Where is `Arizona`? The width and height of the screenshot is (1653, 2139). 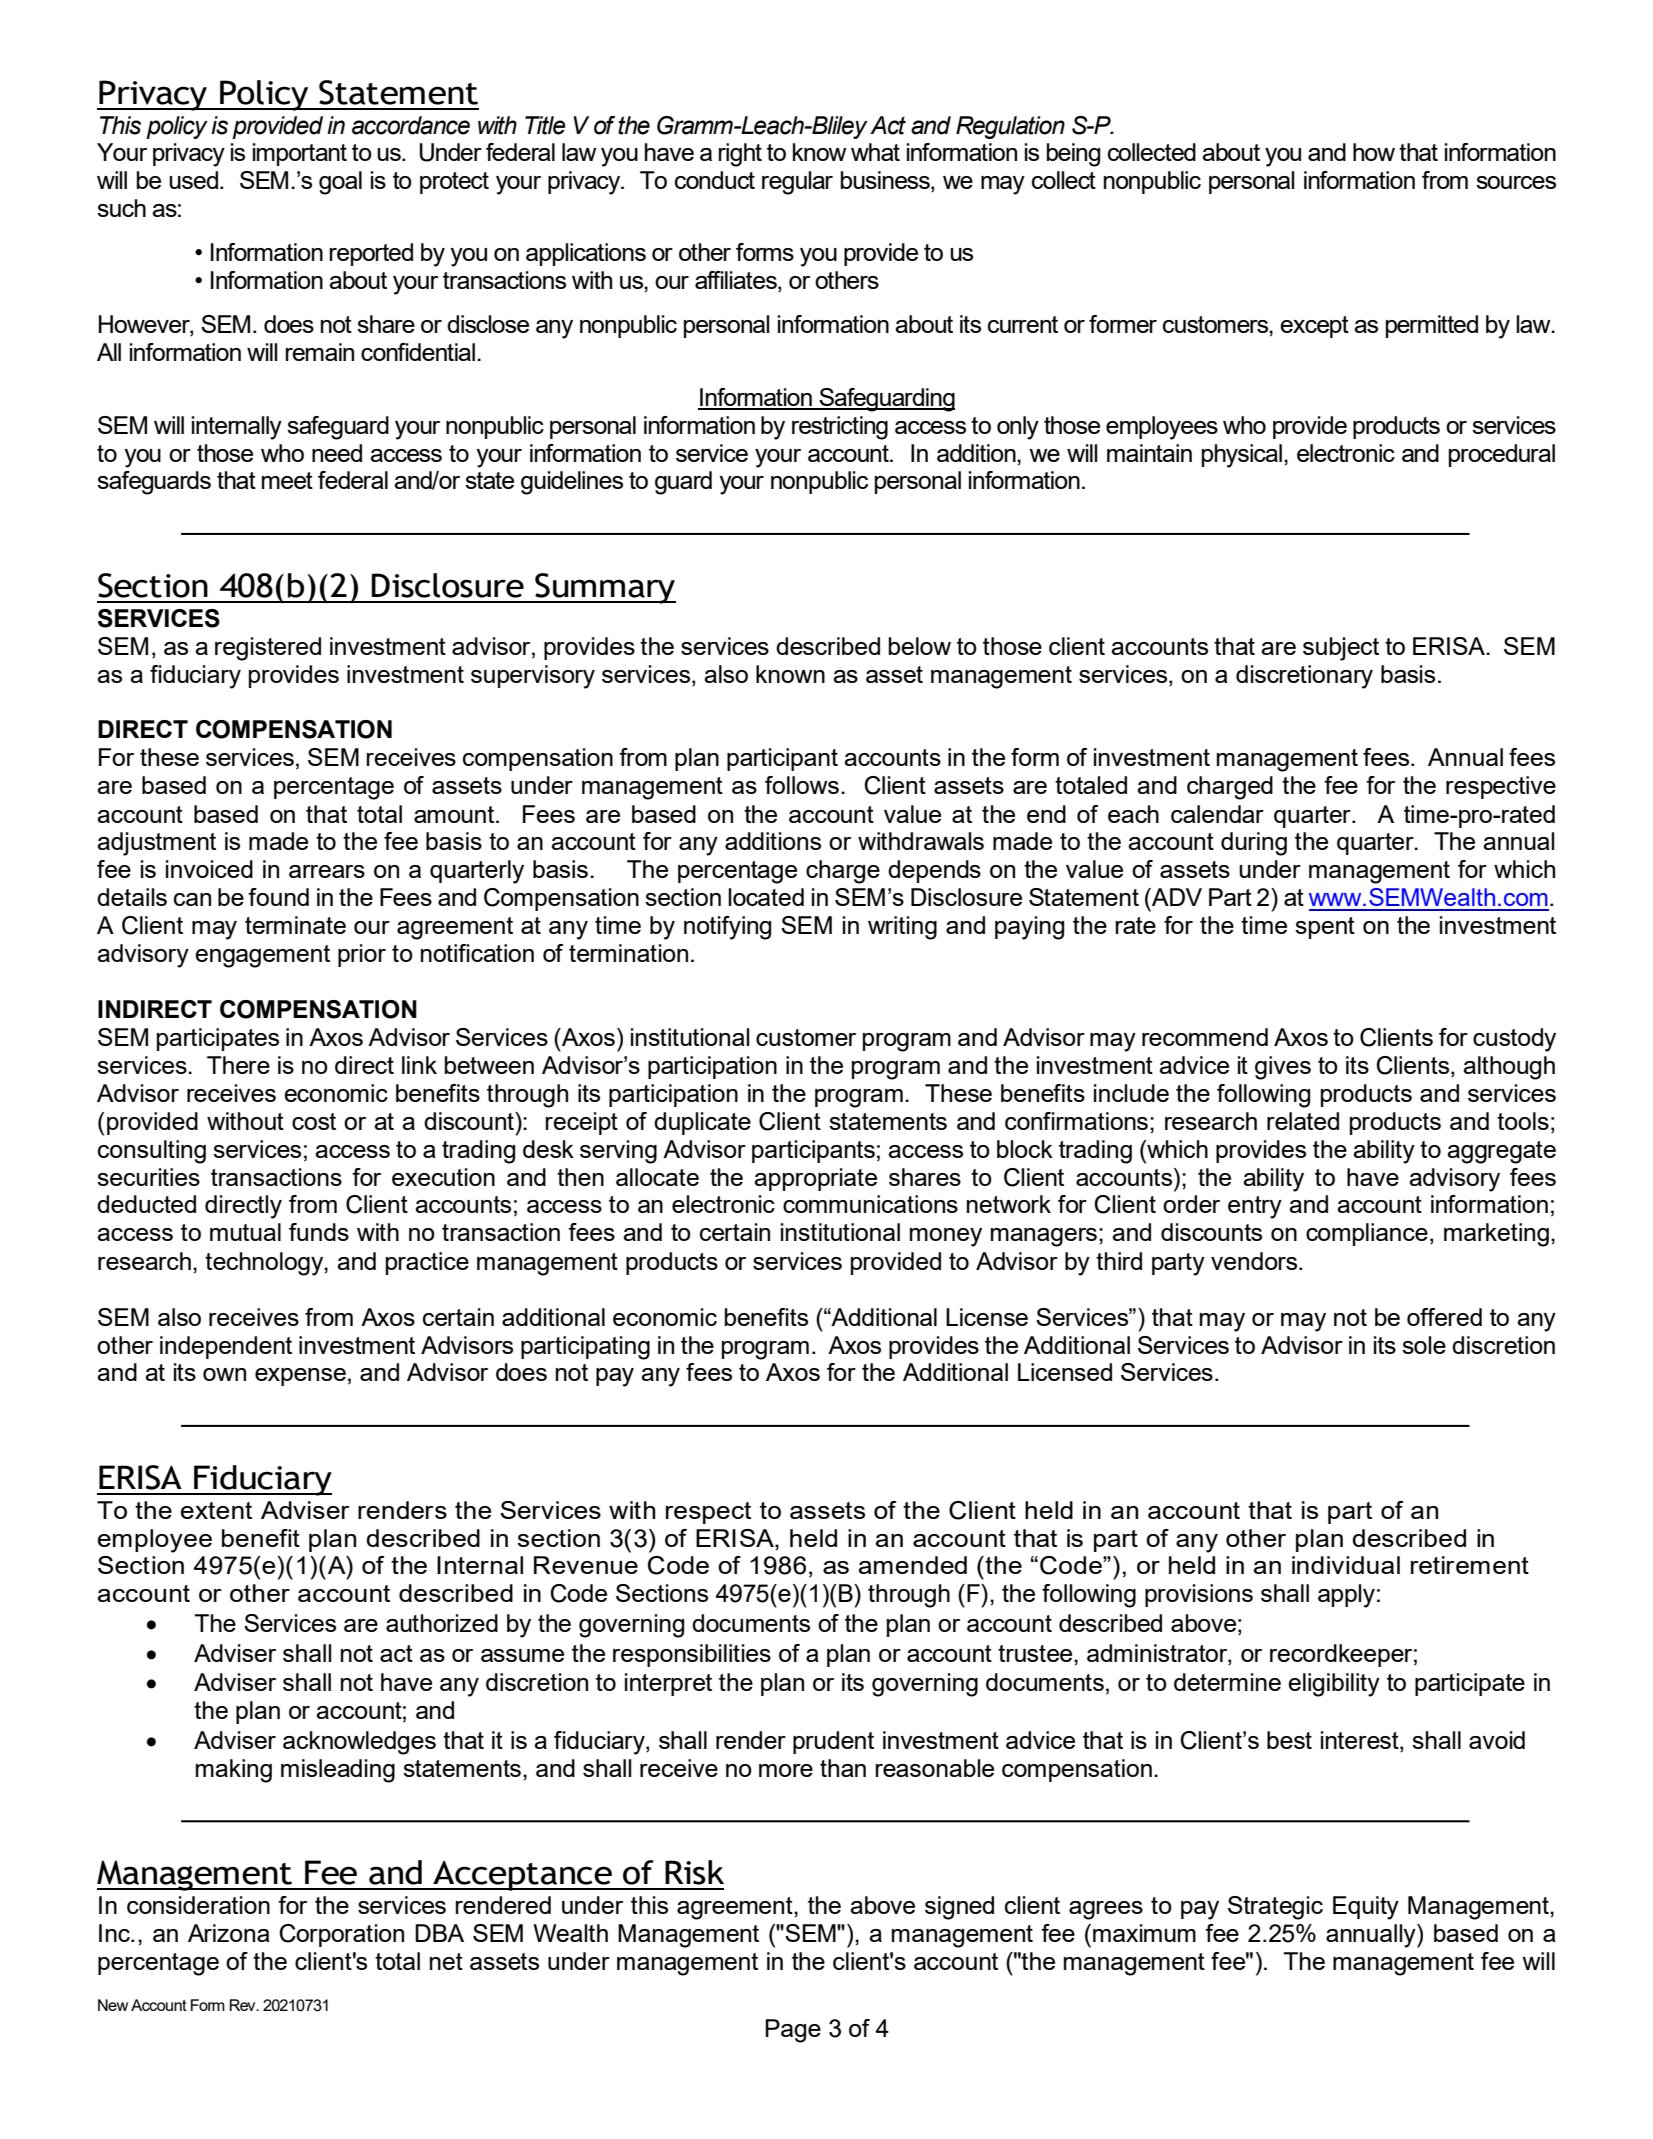
Arizona is located at coordinates (229, 1933).
